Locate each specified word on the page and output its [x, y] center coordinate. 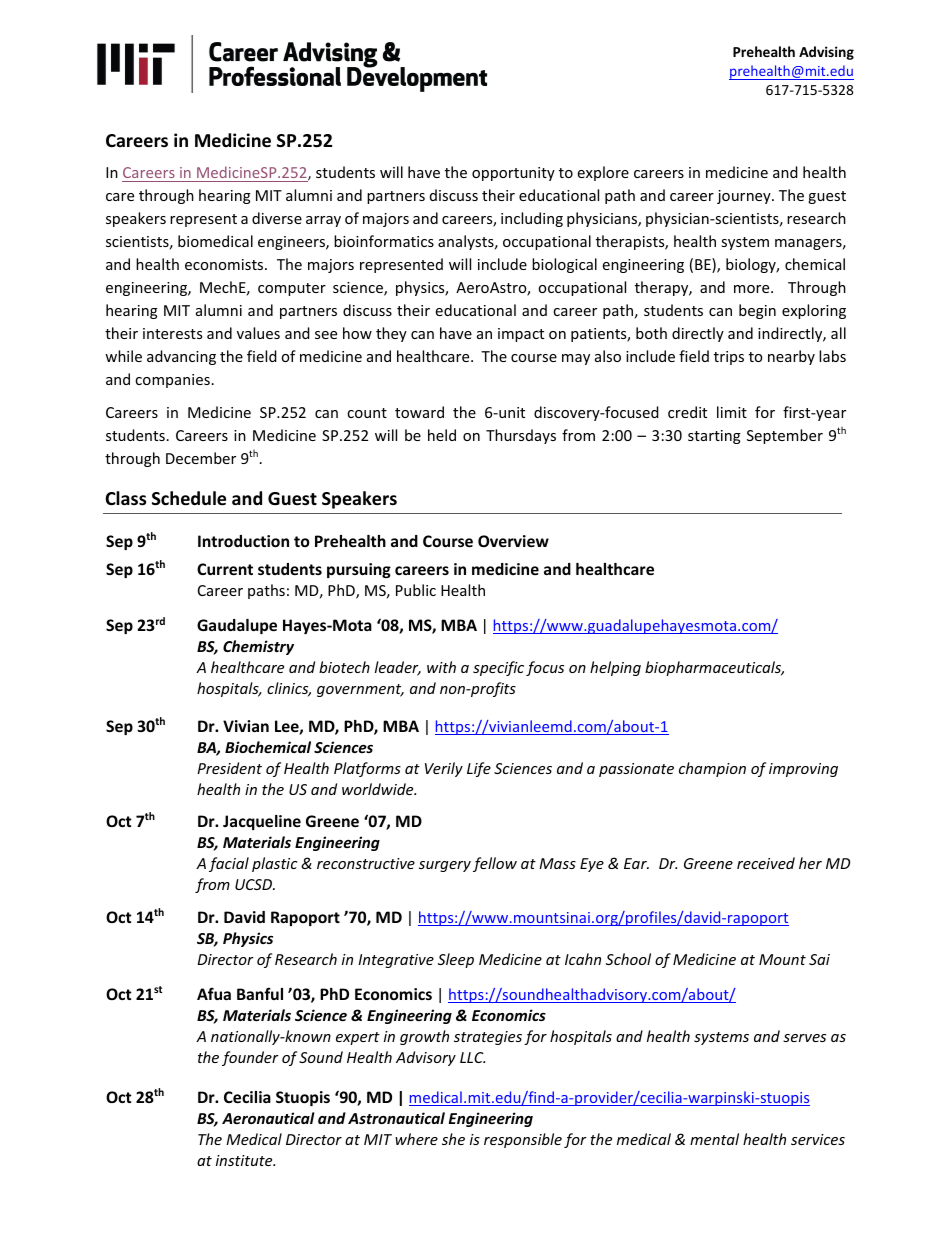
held [442, 435]
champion [712, 769]
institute [245, 1160]
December [201, 458]
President [229, 768]
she [453, 1139]
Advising [826, 53]
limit [732, 412]
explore [603, 173]
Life [479, 769]
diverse [277, 218]
